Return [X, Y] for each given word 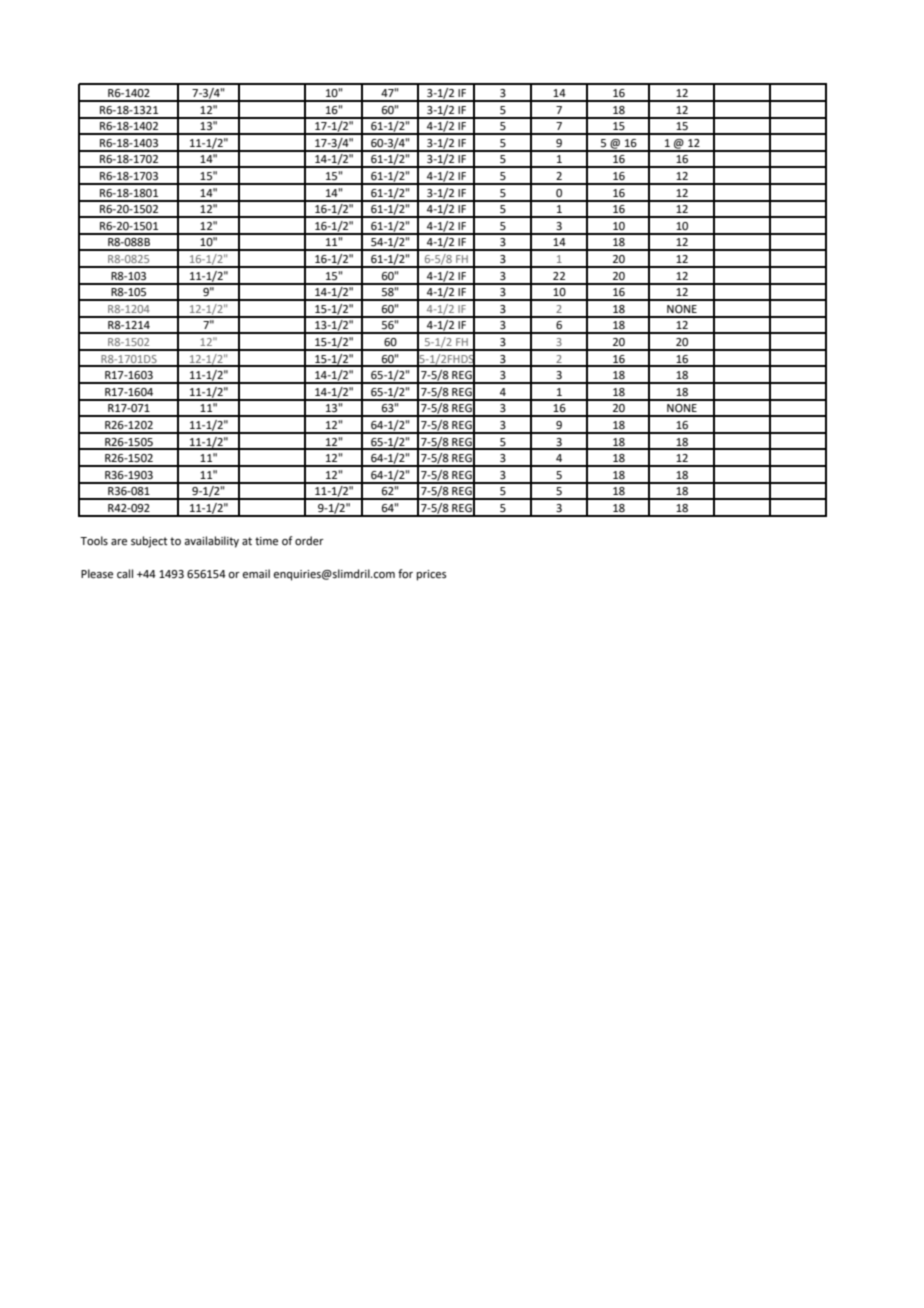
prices [431, 575]
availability [211, 542]
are [119, 542]
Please [97, 574]
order [309, 540]
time [266, 541]
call [125, 573]
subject [149, 542]
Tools [94, 540]
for [405, 573]
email [256, 574]
